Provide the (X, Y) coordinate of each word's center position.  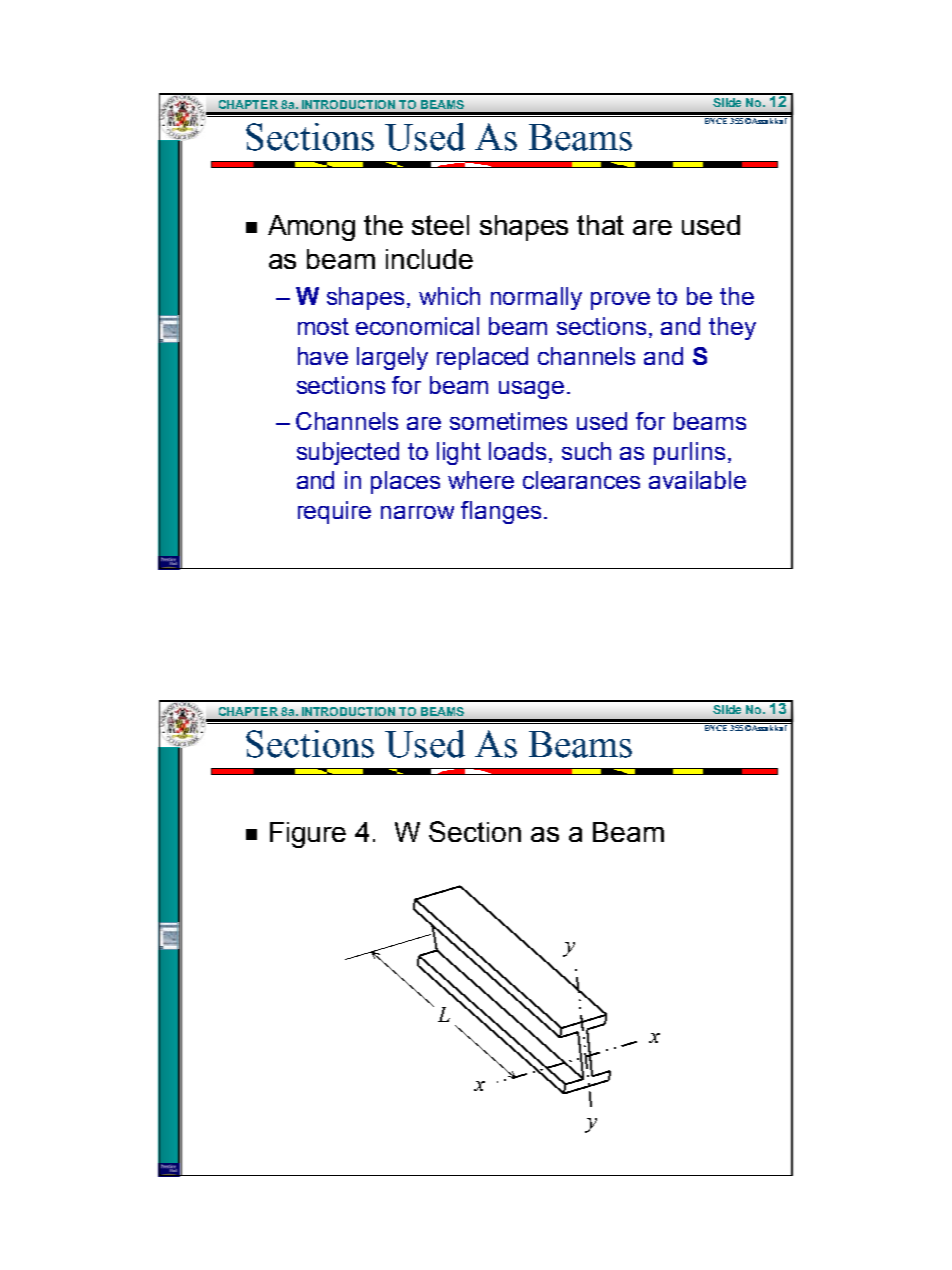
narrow (417, 512)
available (697, 480)
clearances (581, 480)
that (600, 225)
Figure (308, 835)
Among (311, 228)
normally (536, 298)
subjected (348, 453)
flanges (501, 512)
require (334, 512)
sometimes (508, 421)
